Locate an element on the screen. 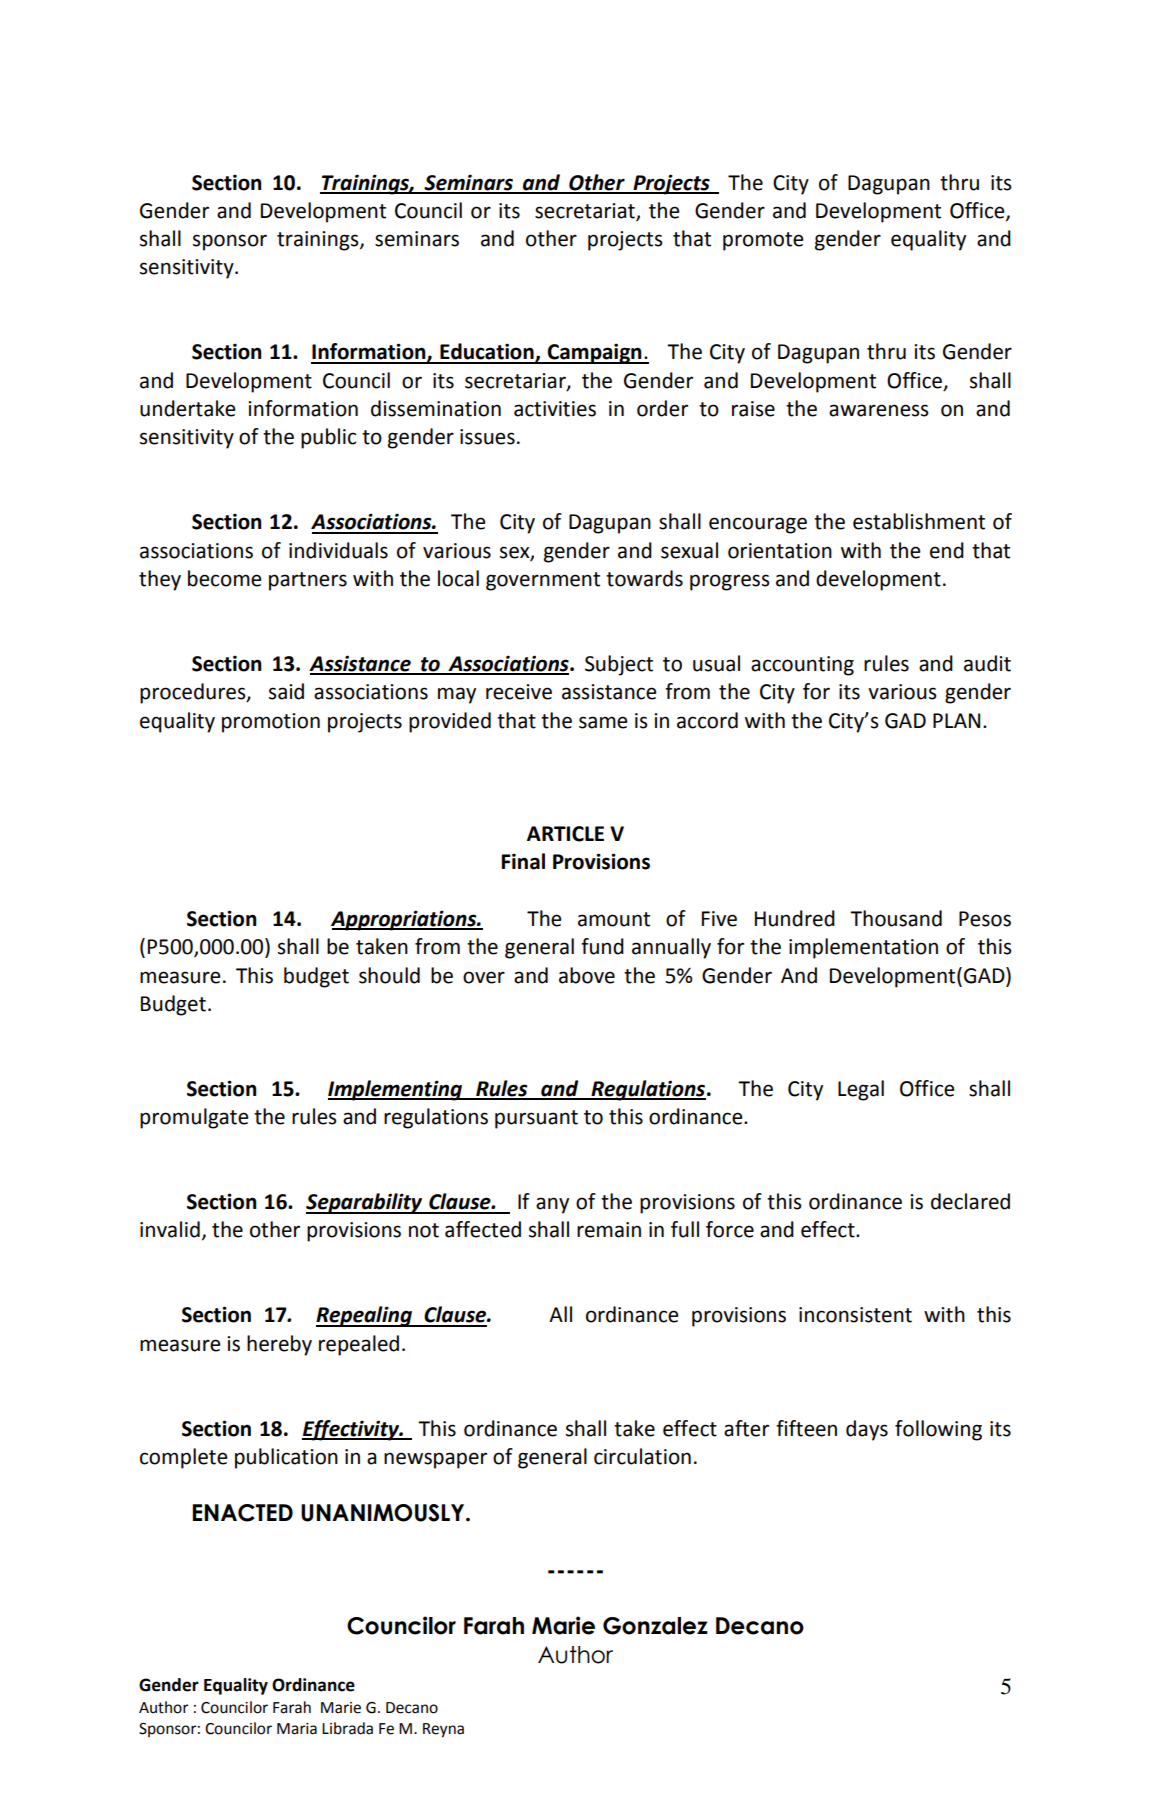 This screenshot has width=1151, height=1808. dissemination is located at coordinates (436, 408).
